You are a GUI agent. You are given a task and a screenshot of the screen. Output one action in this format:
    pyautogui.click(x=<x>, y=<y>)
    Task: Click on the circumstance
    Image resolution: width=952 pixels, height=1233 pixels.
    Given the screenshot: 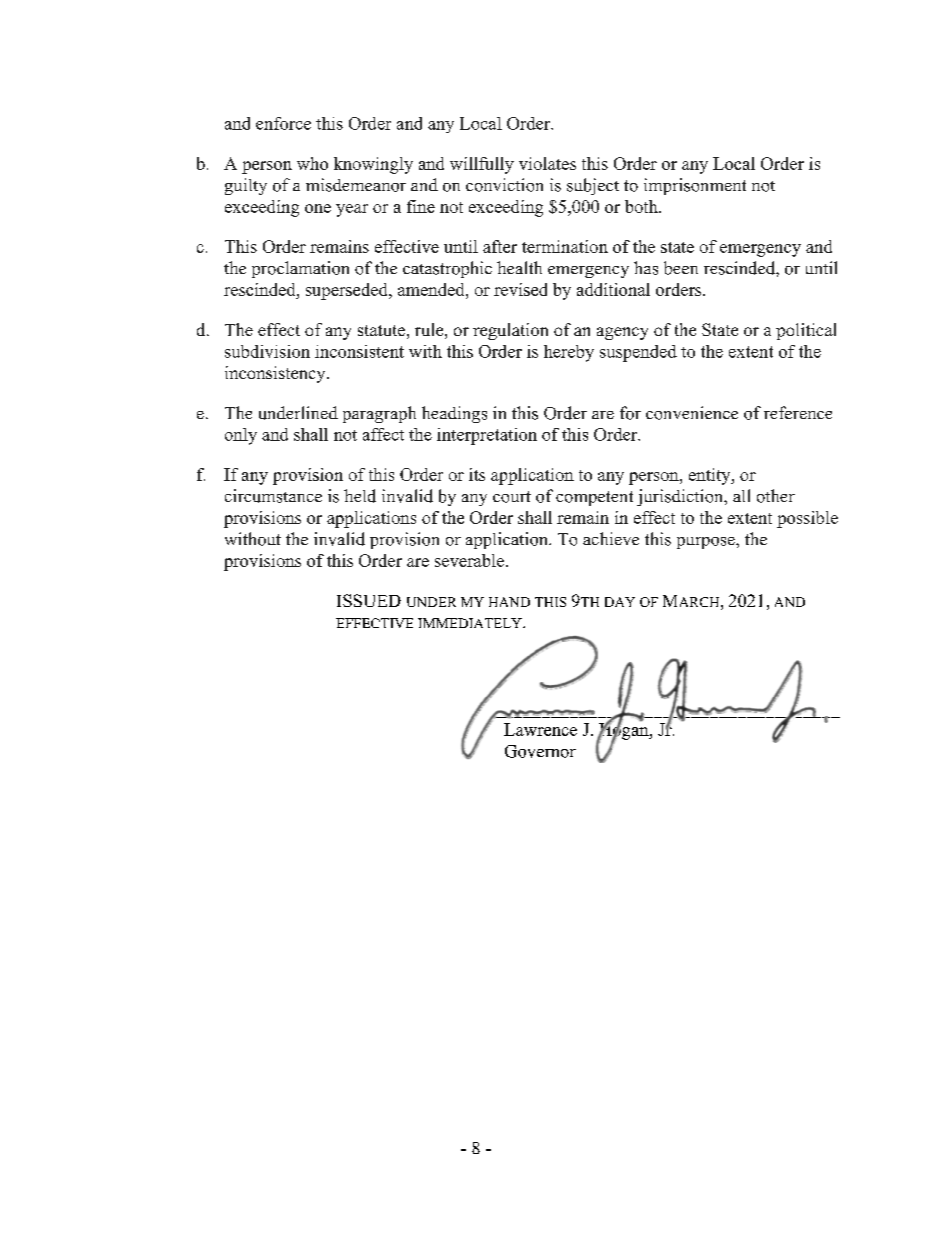 What is the action you would take?
    pyautogui.click(x=273, y=496)
